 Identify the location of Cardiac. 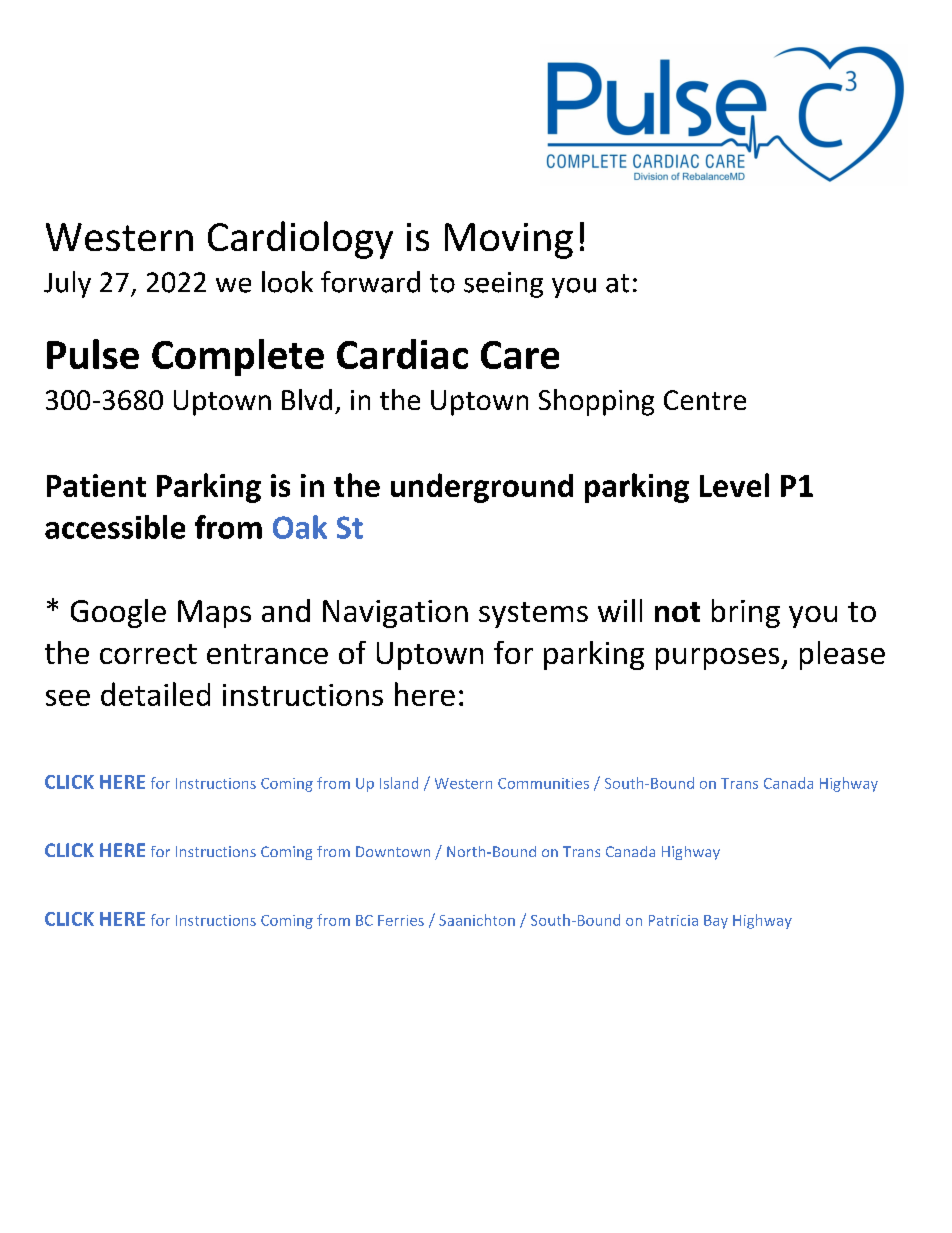
(402, 354).
